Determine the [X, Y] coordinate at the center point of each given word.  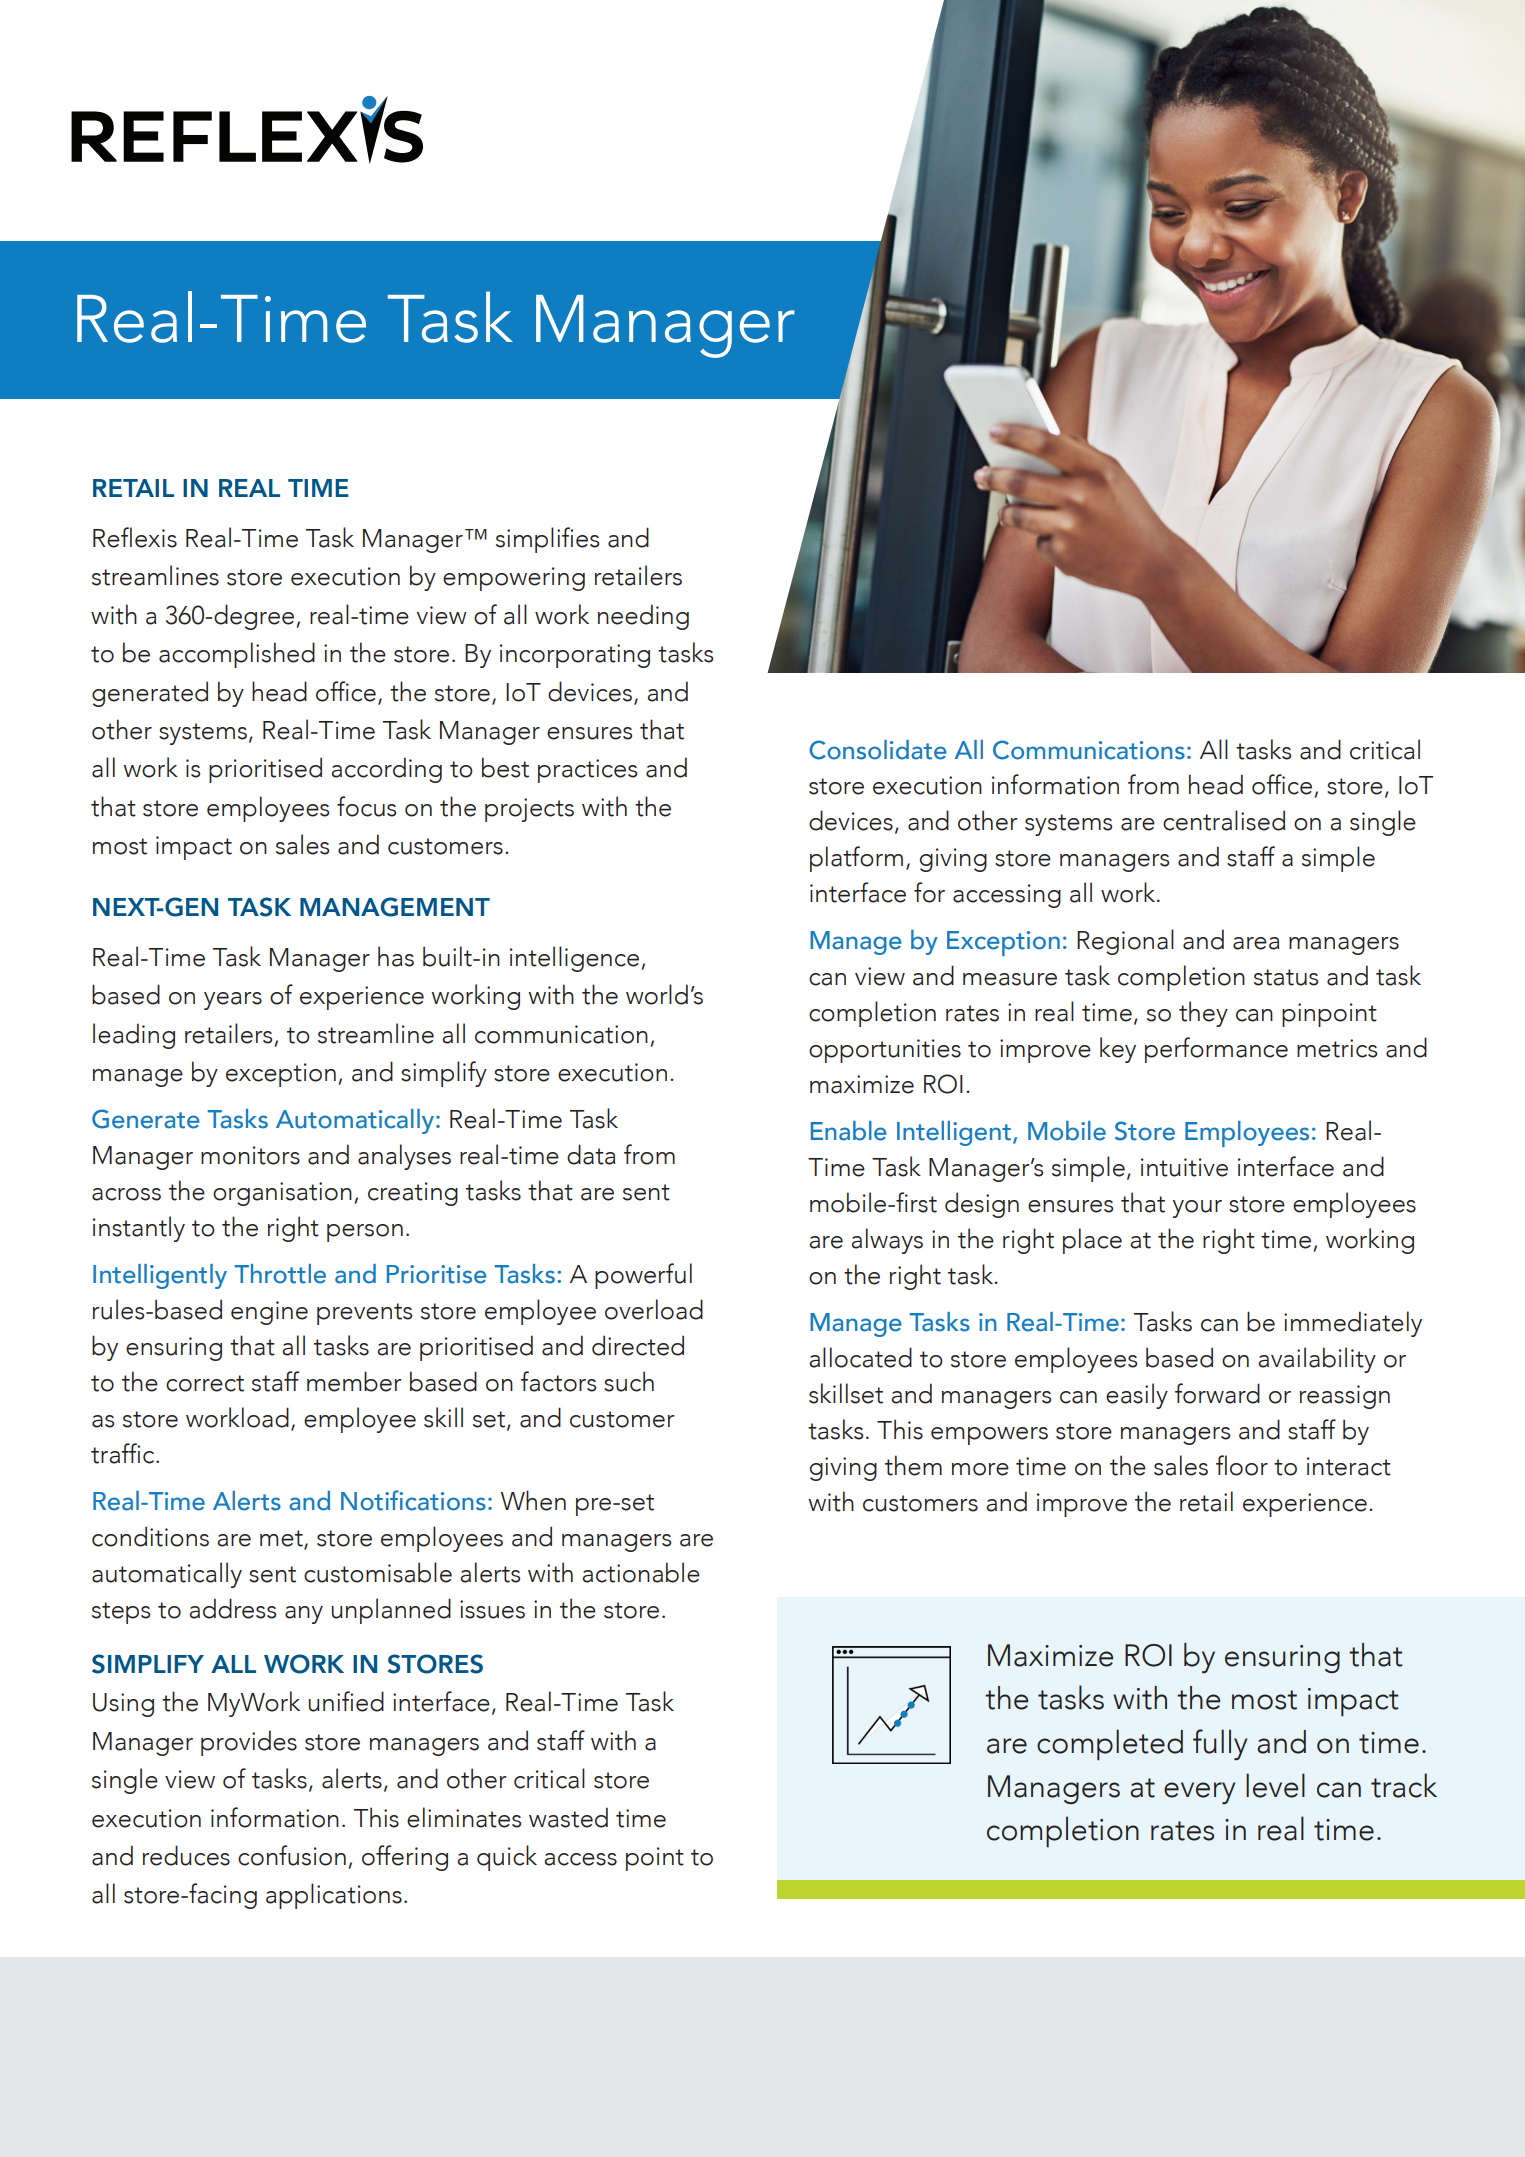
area [1256, 943]
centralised [1224, 820]
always [887, 1241]
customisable [378, 1572]
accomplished [237, 655]
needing [643, 617]
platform [856, 859]
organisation [282, 1194]
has [396, 956]
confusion [292, 1855]
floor [1242, 1465]
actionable [641, 1572]
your [1197, 1209]
